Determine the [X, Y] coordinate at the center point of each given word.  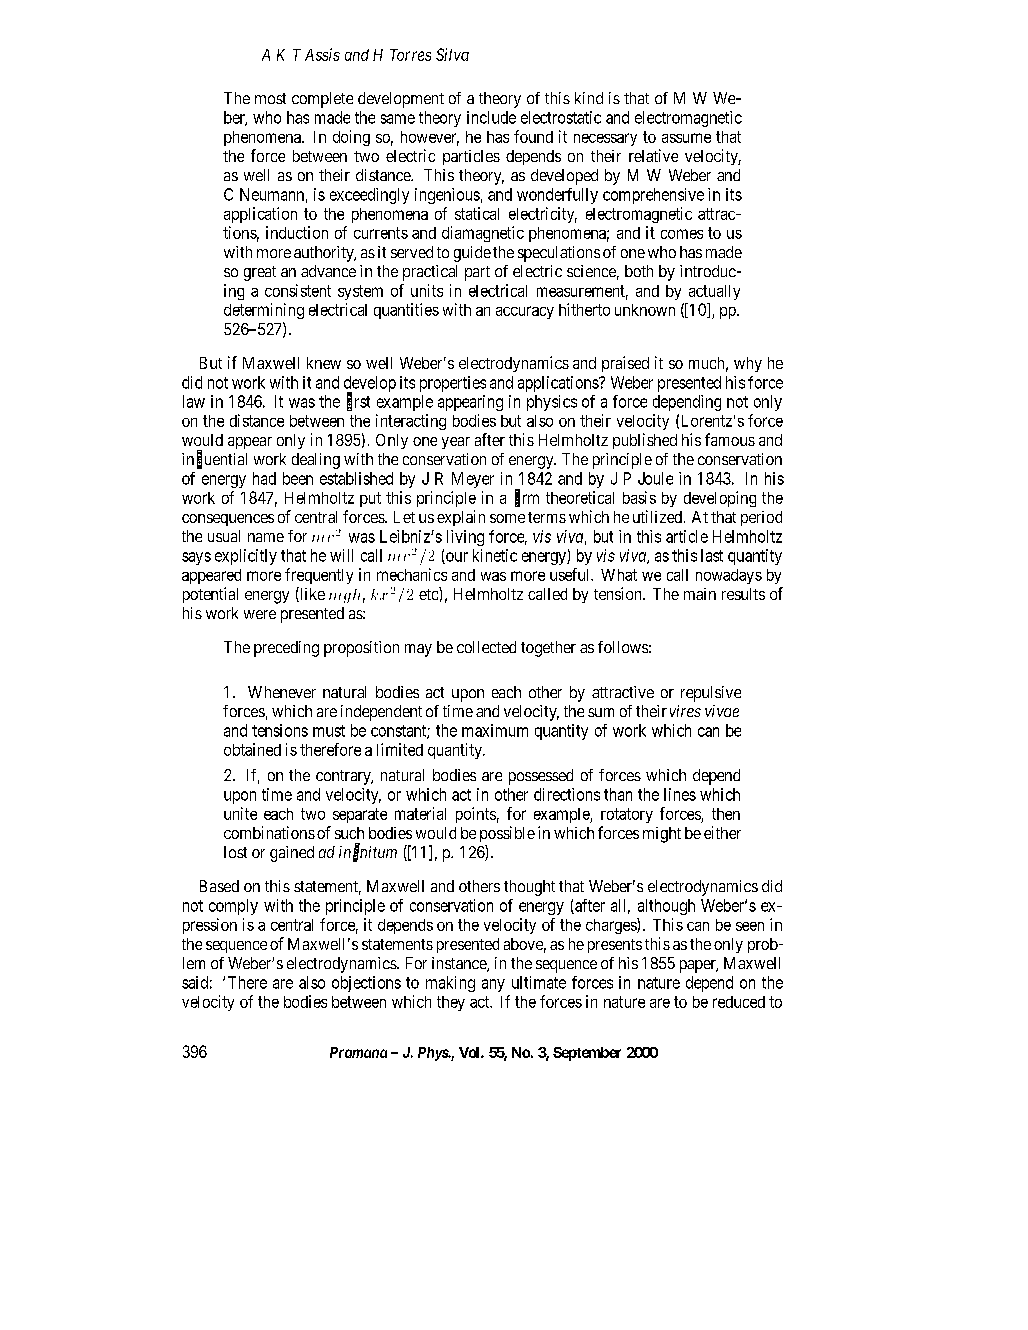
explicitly [246, 557]
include [491, 117]
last [712, 555]
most [270, 98]
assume [686, 138]
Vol [470, 1052]
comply [233, 907]
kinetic [495, 555]
